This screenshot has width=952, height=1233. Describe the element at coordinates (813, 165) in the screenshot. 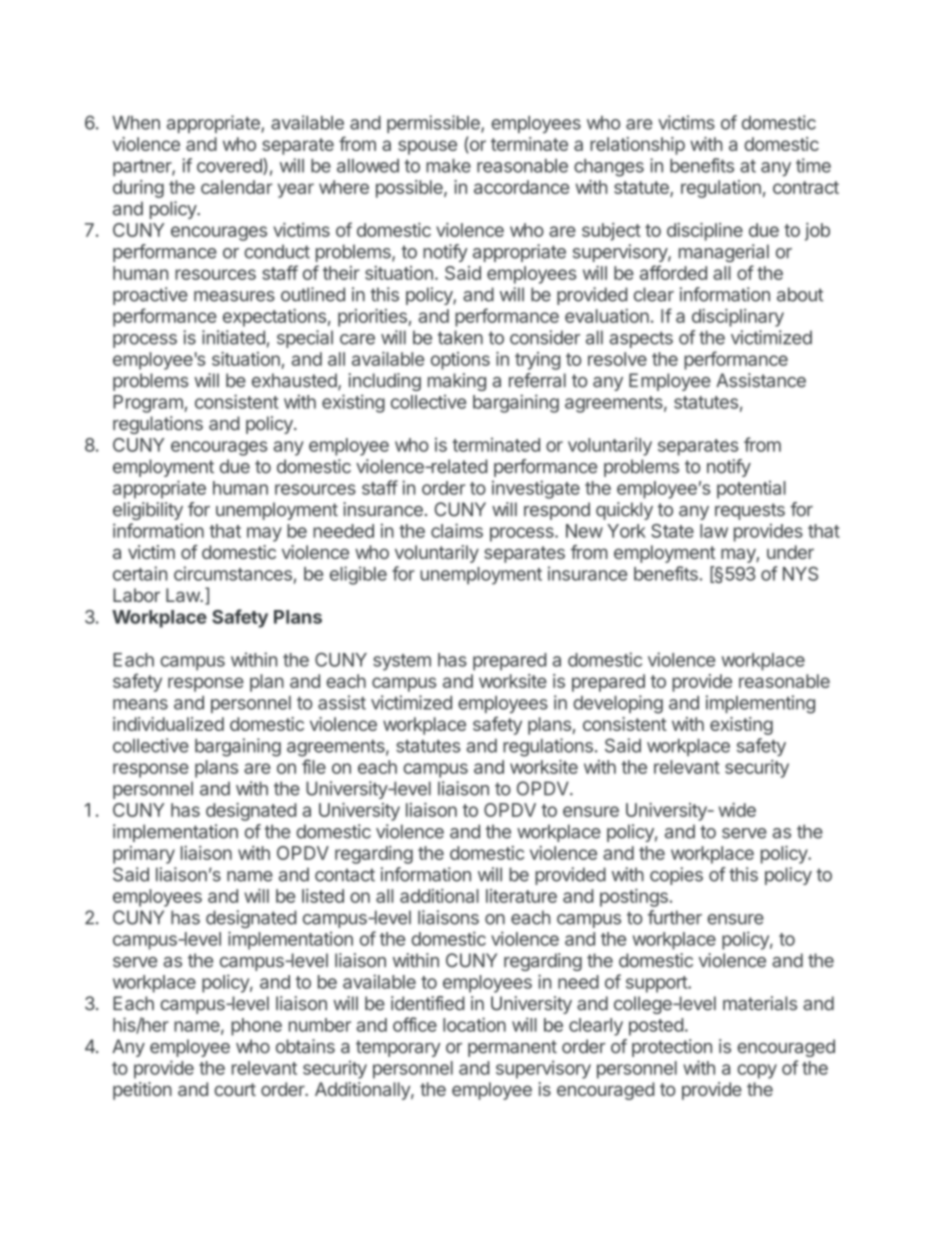

I see `time` at that location.
